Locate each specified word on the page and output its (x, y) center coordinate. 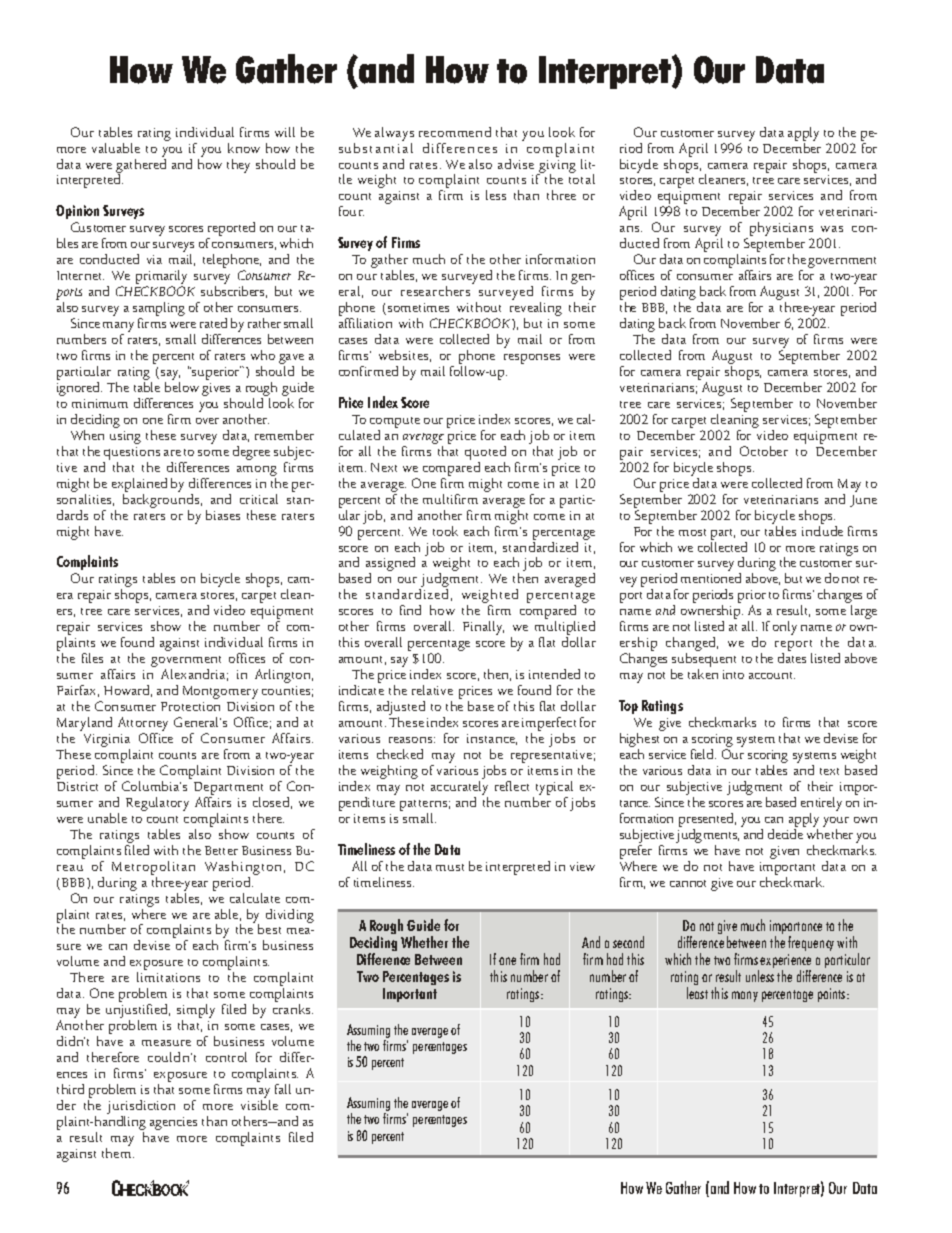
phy (760, 229)
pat (408, 805)
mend (474, 132)
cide (794, 832)
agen (162, 1125)
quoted (485, 453)
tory (178, 805)
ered (154, 162)
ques (117, 454)
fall (283, 1089)
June (863, 501)
